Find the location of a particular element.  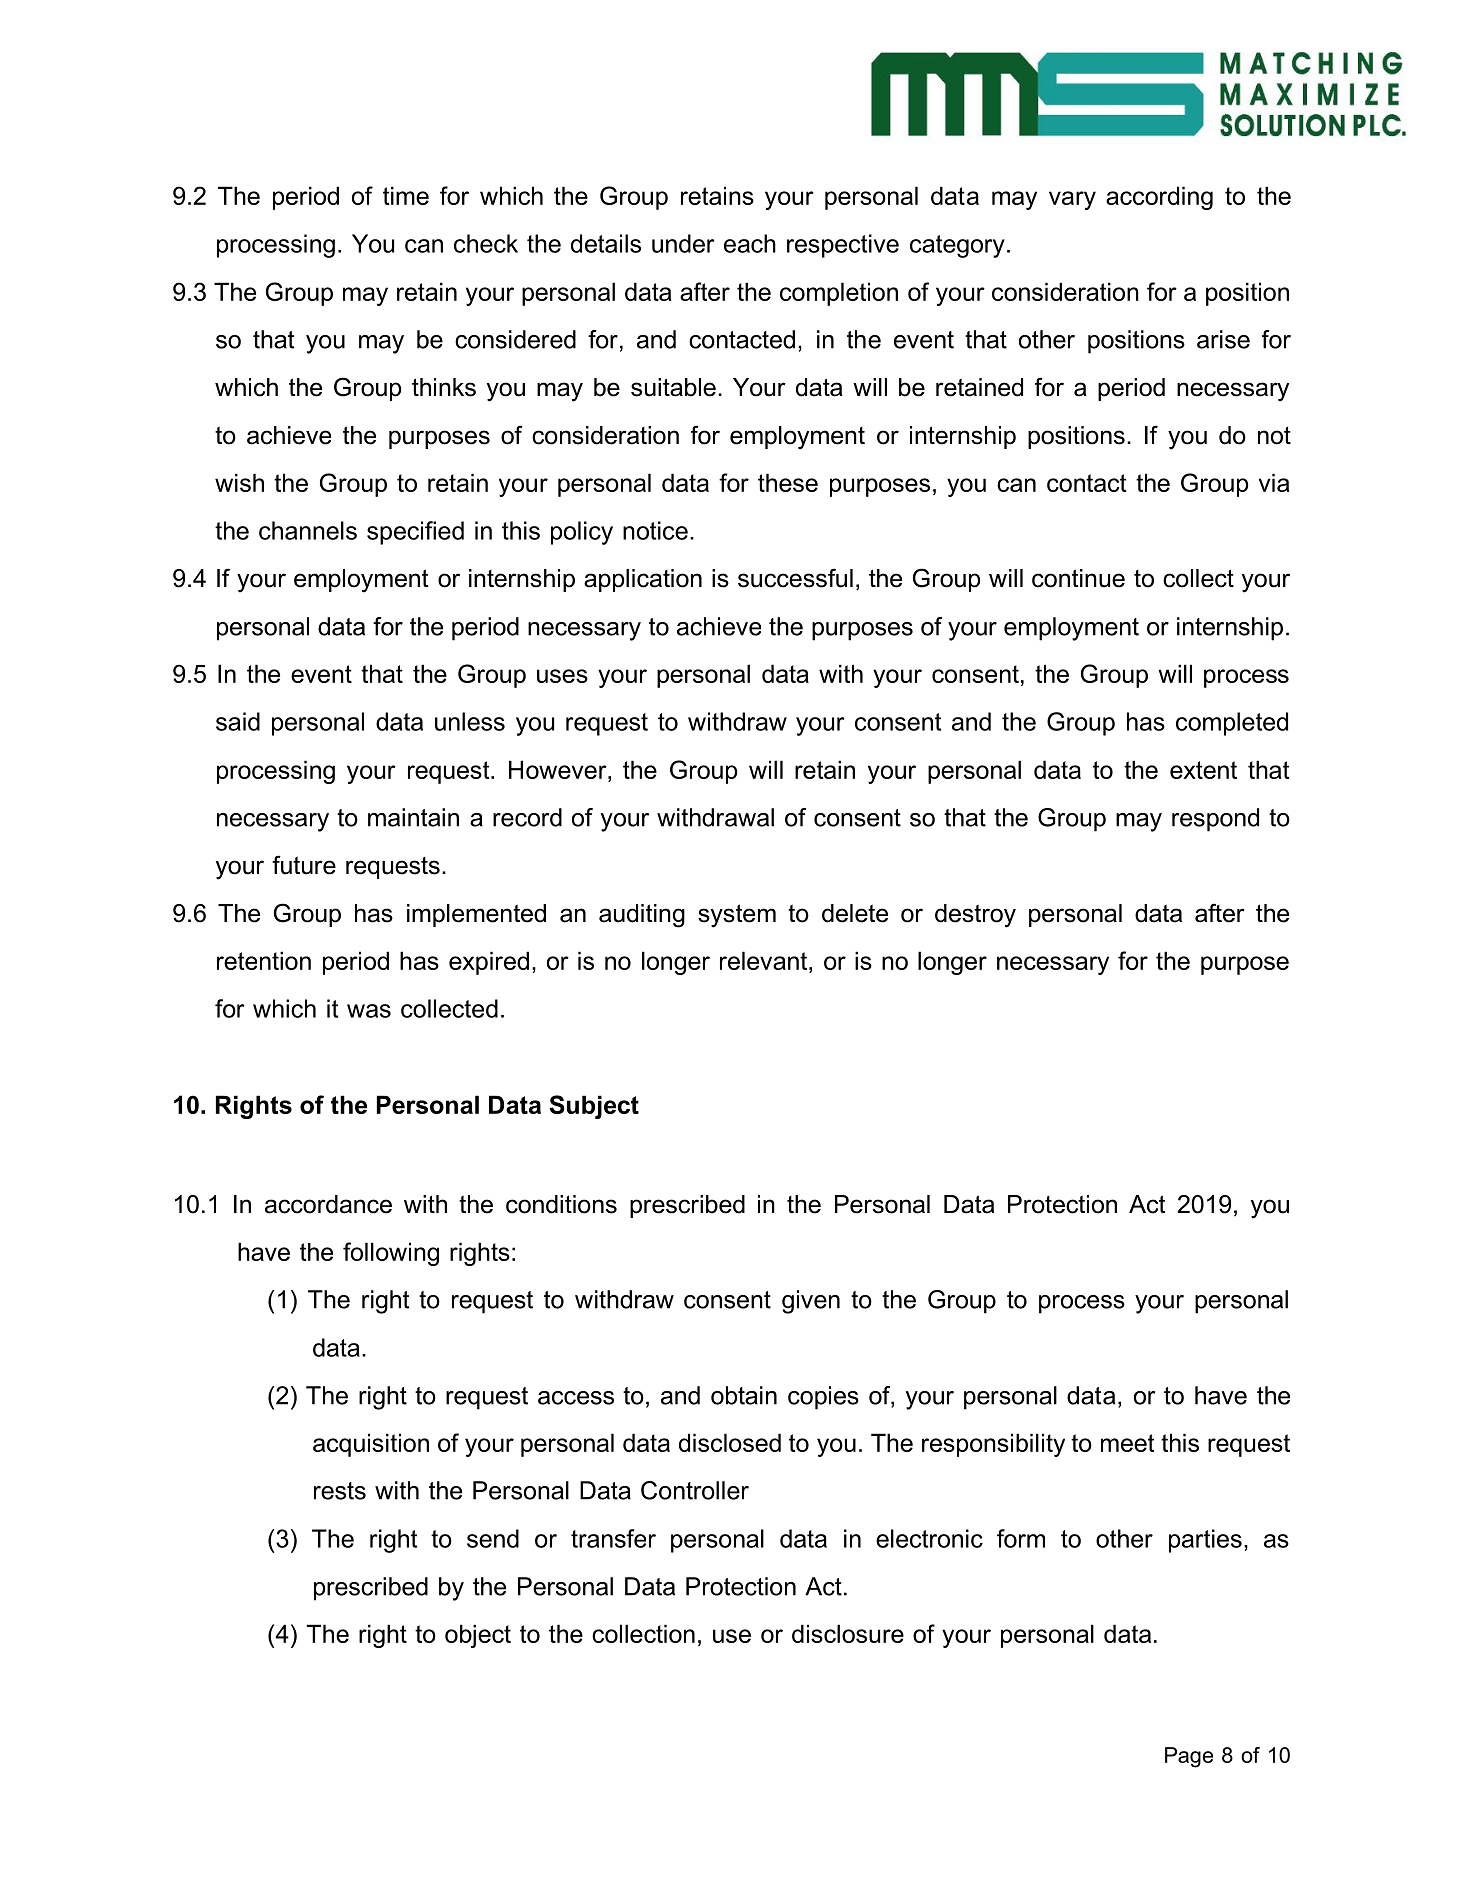

extent is located at coordinates (1203, 770).
